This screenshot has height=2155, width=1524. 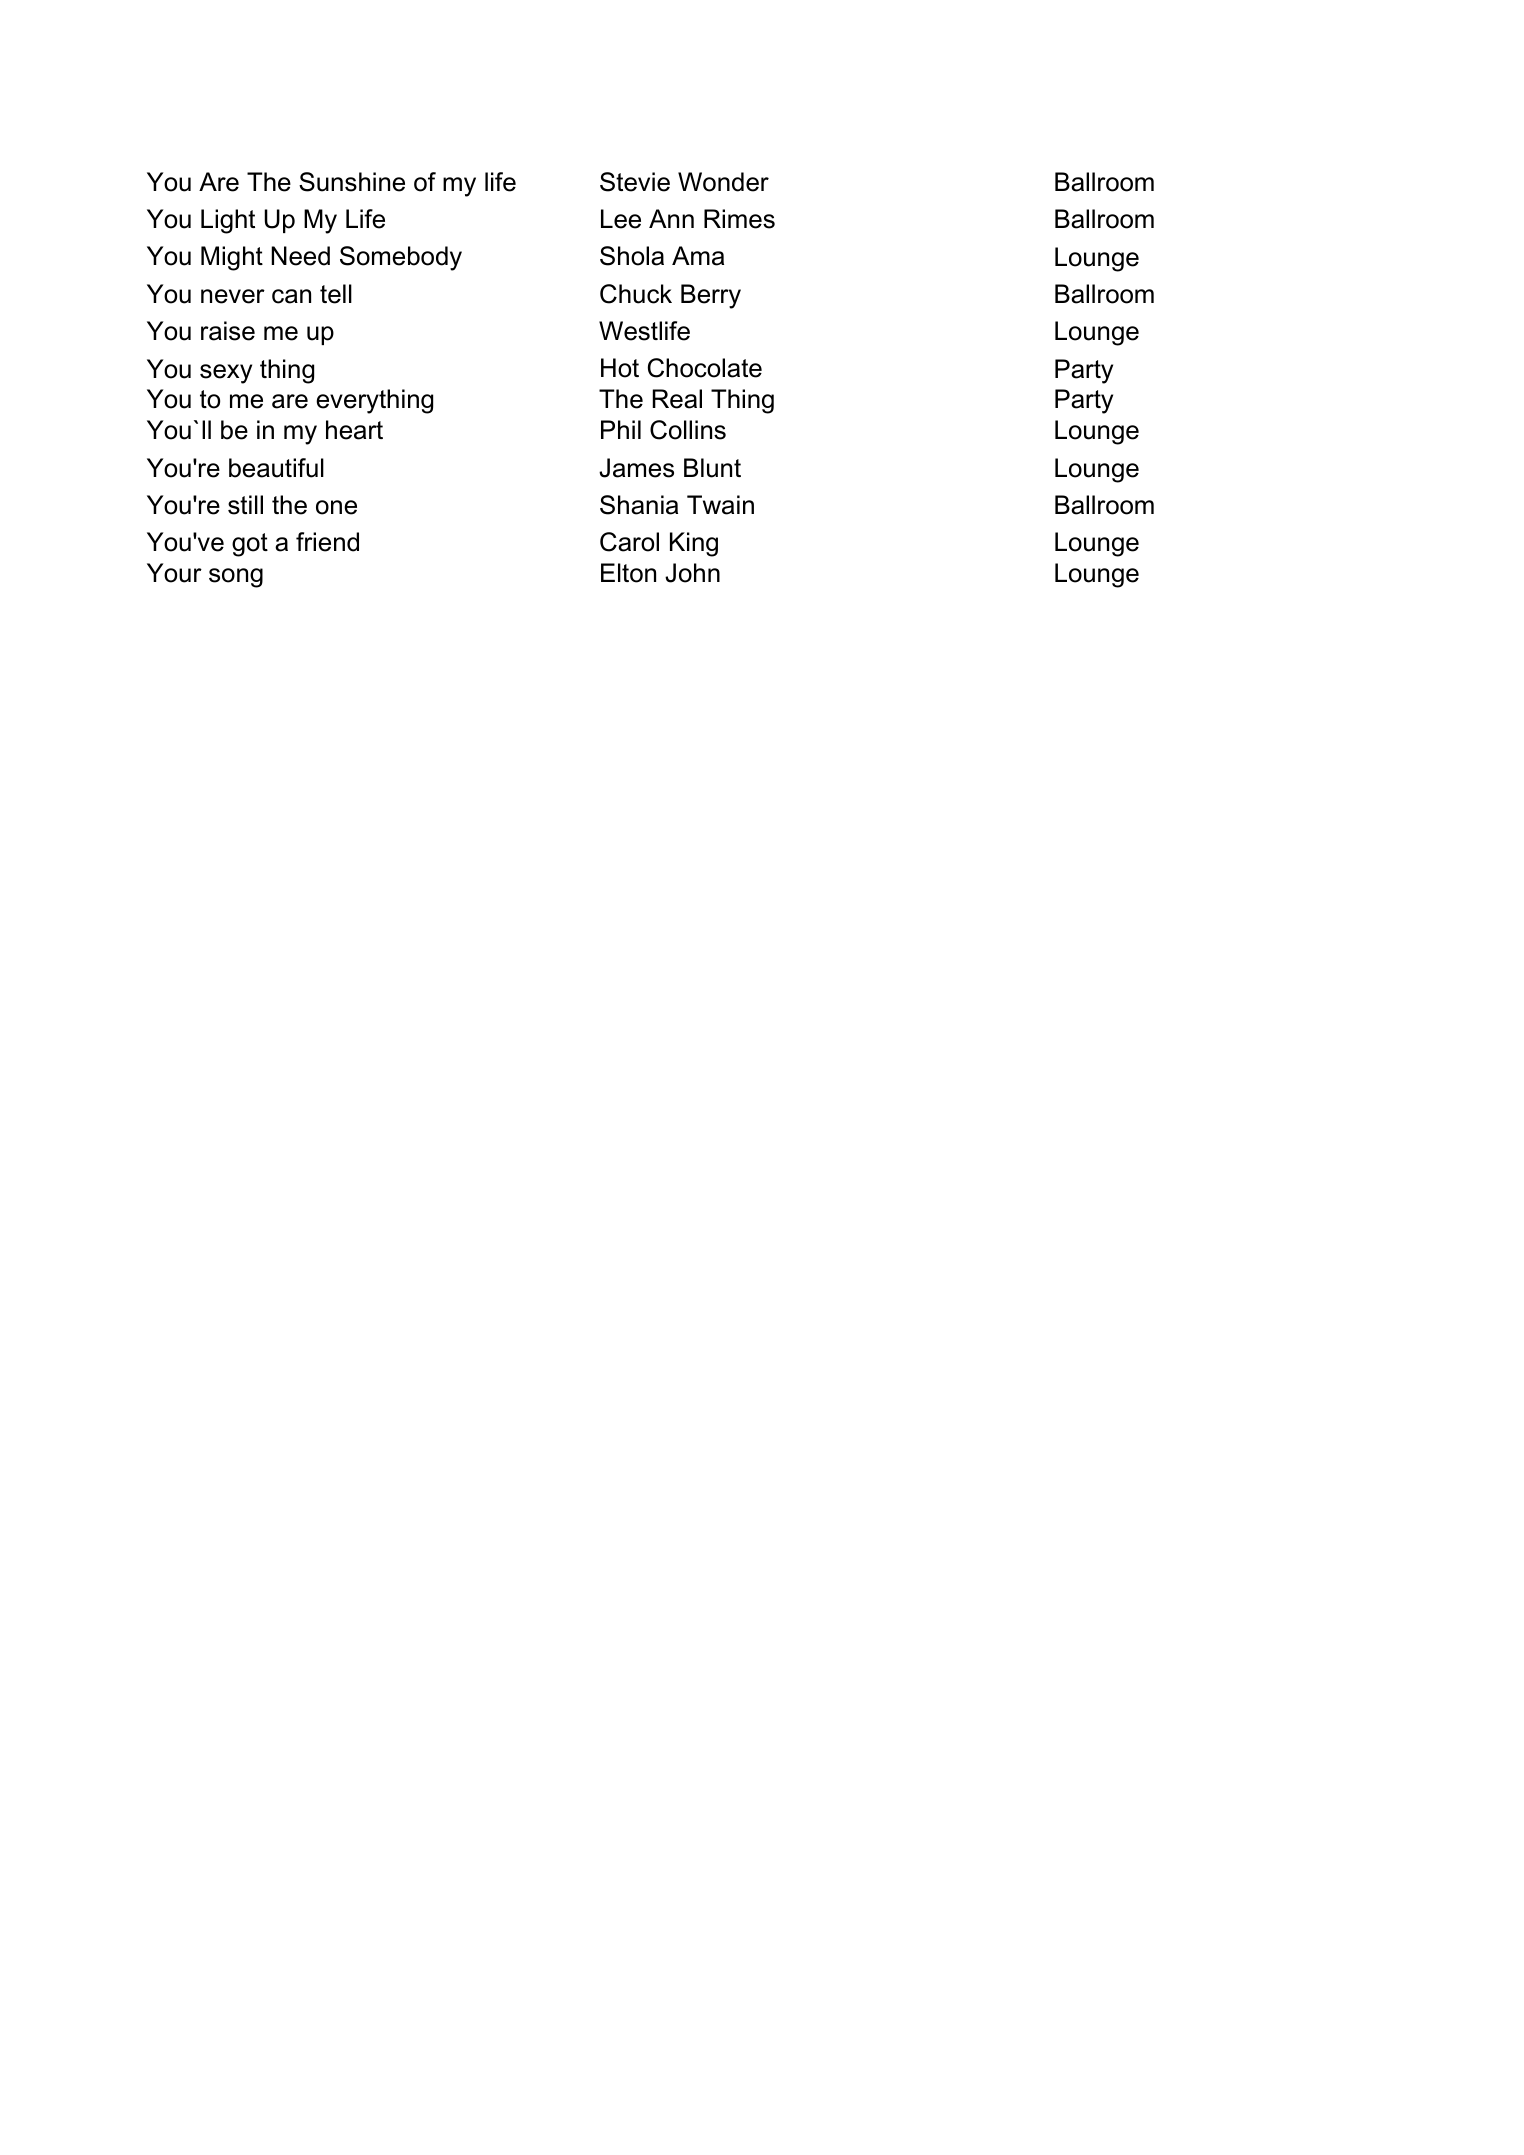 What do you see at coordinates (236, 578) in the screenshot?
I see `song` at bounding box center [236, 578].
